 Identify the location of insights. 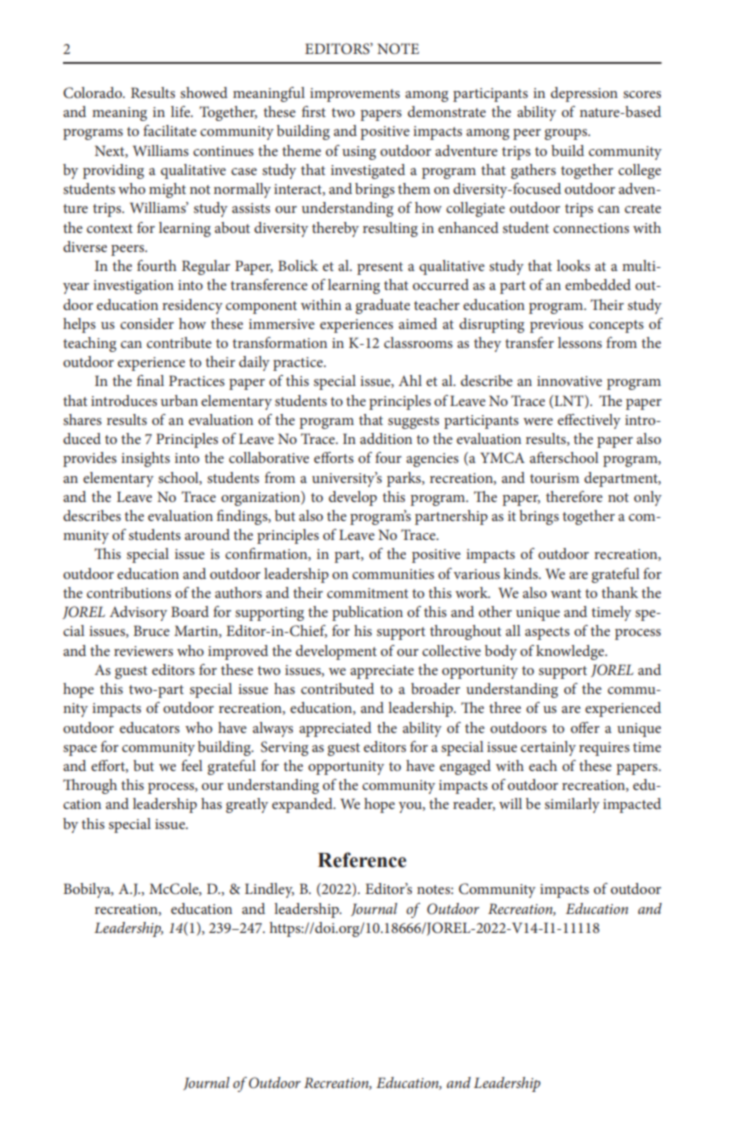
(145, 459).
